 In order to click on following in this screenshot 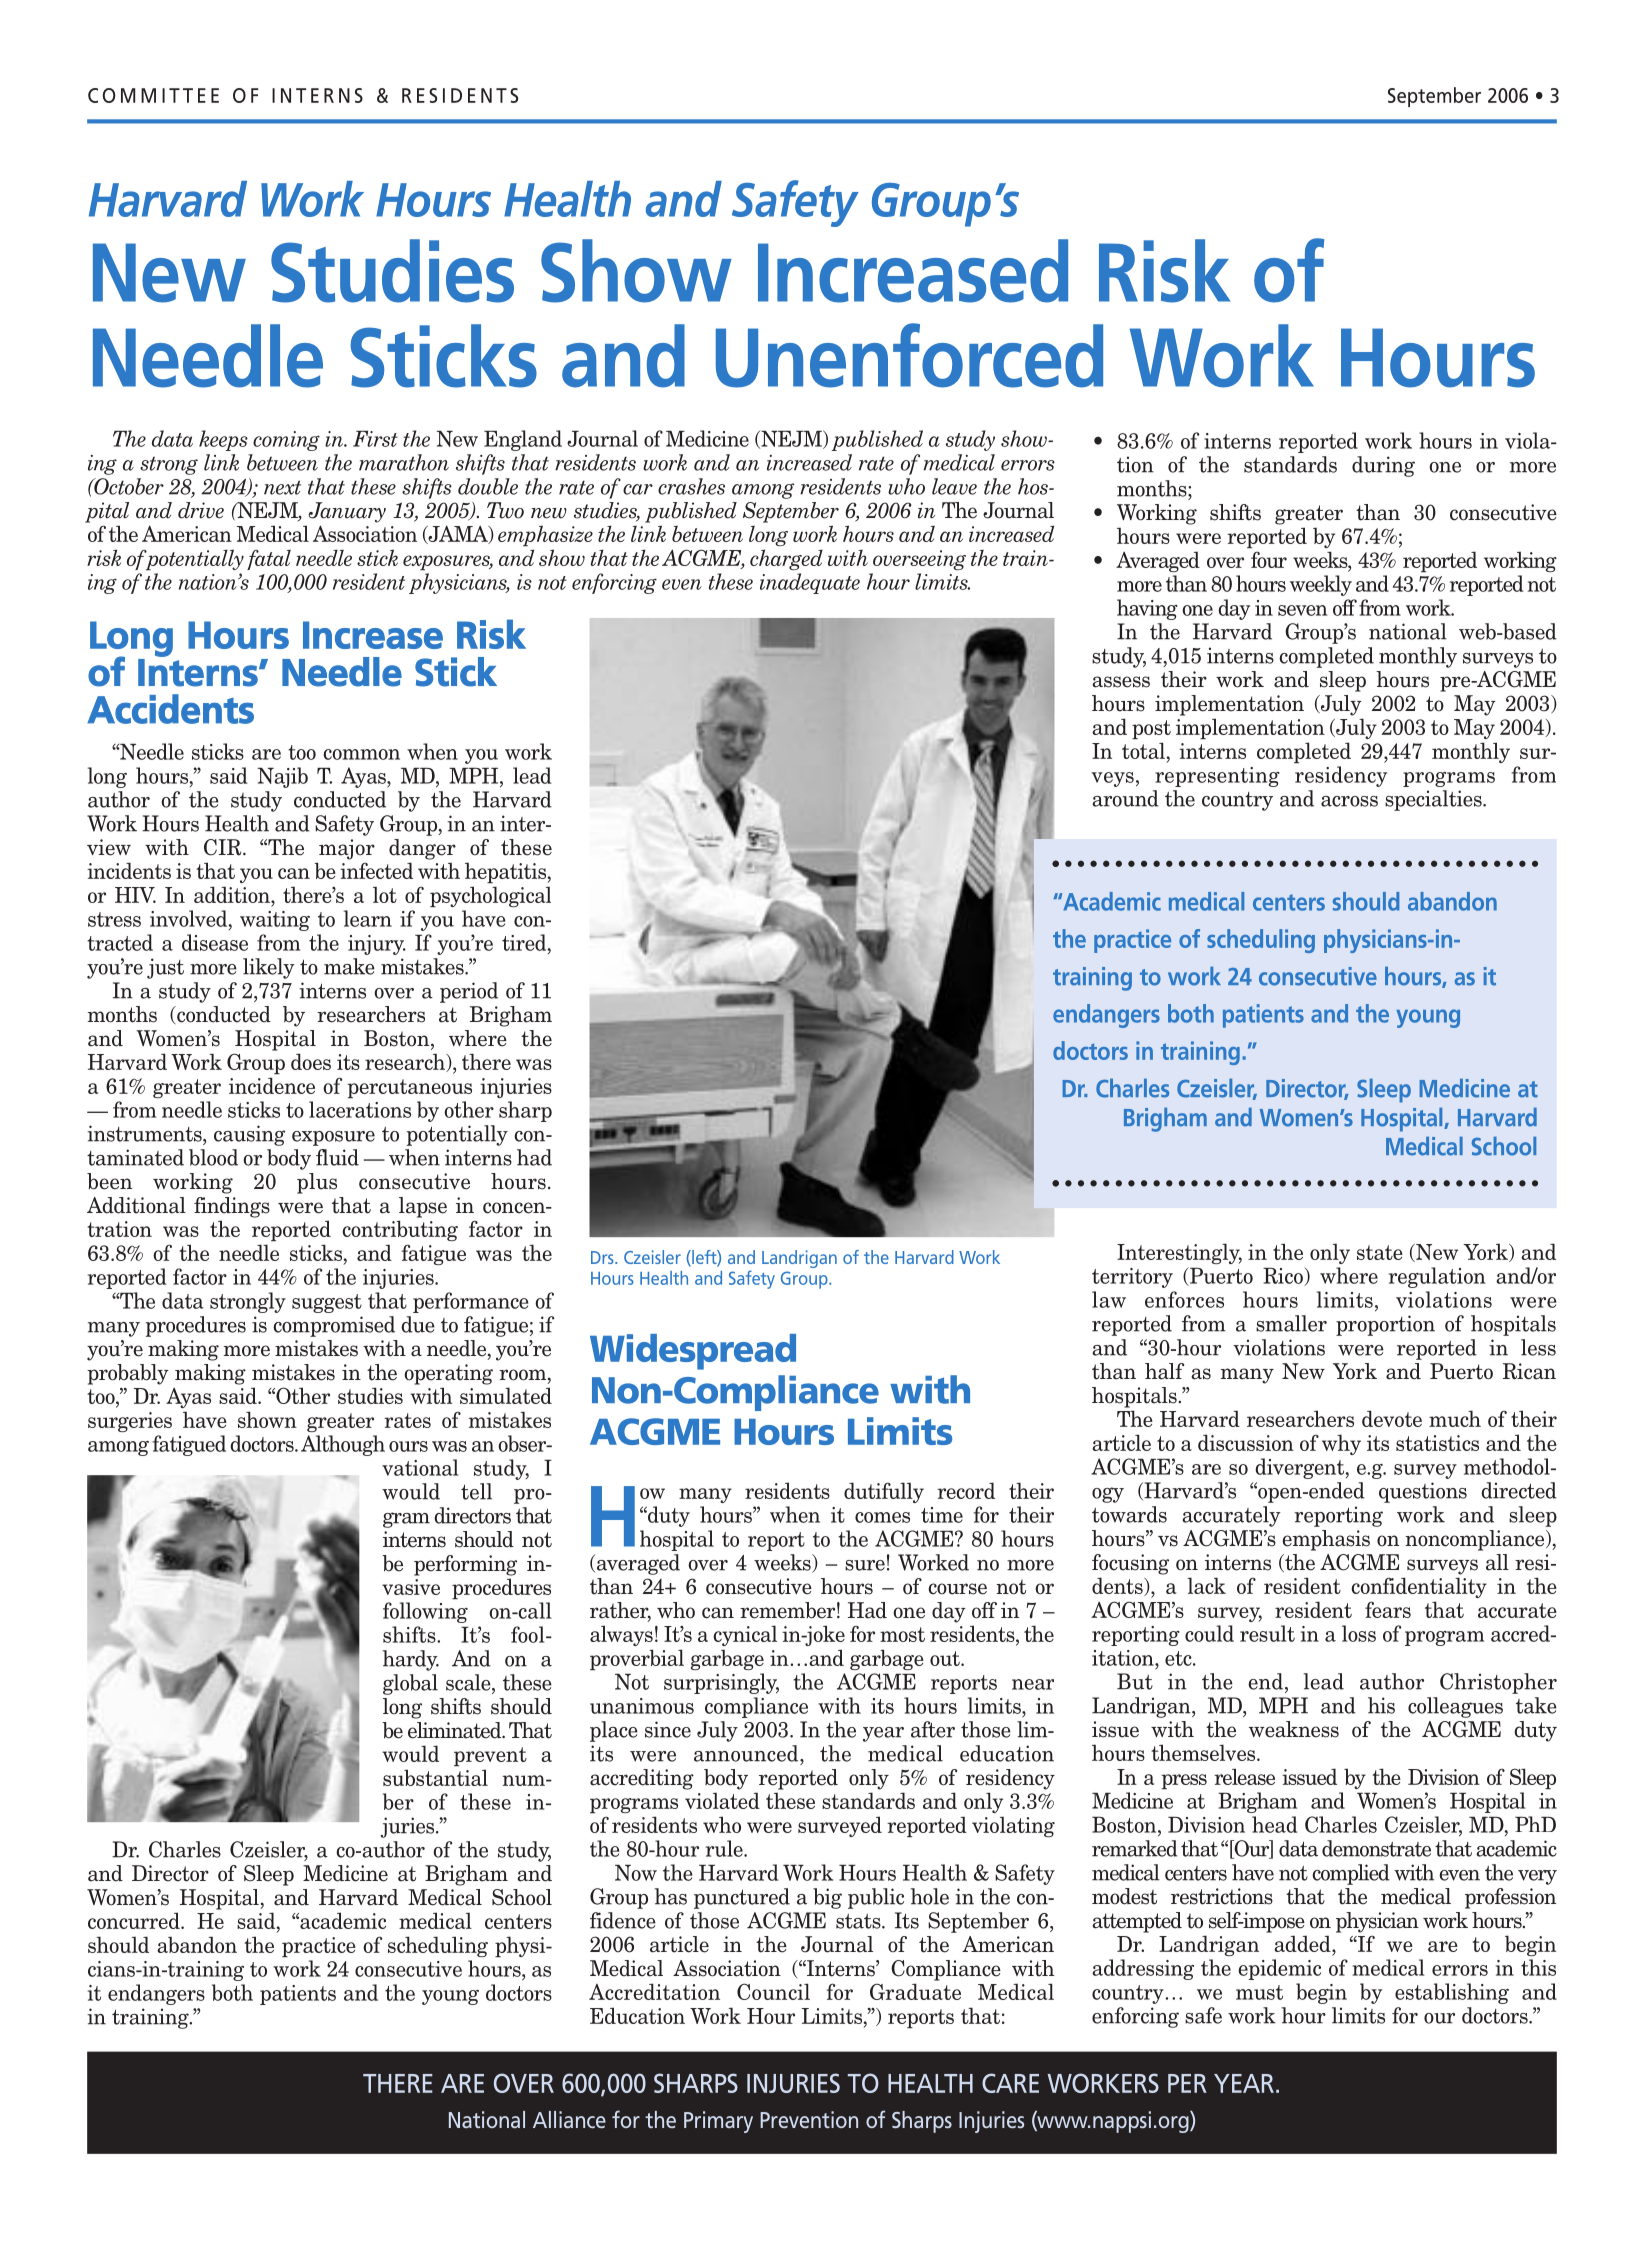, I will do `click(425, 1612)`.
